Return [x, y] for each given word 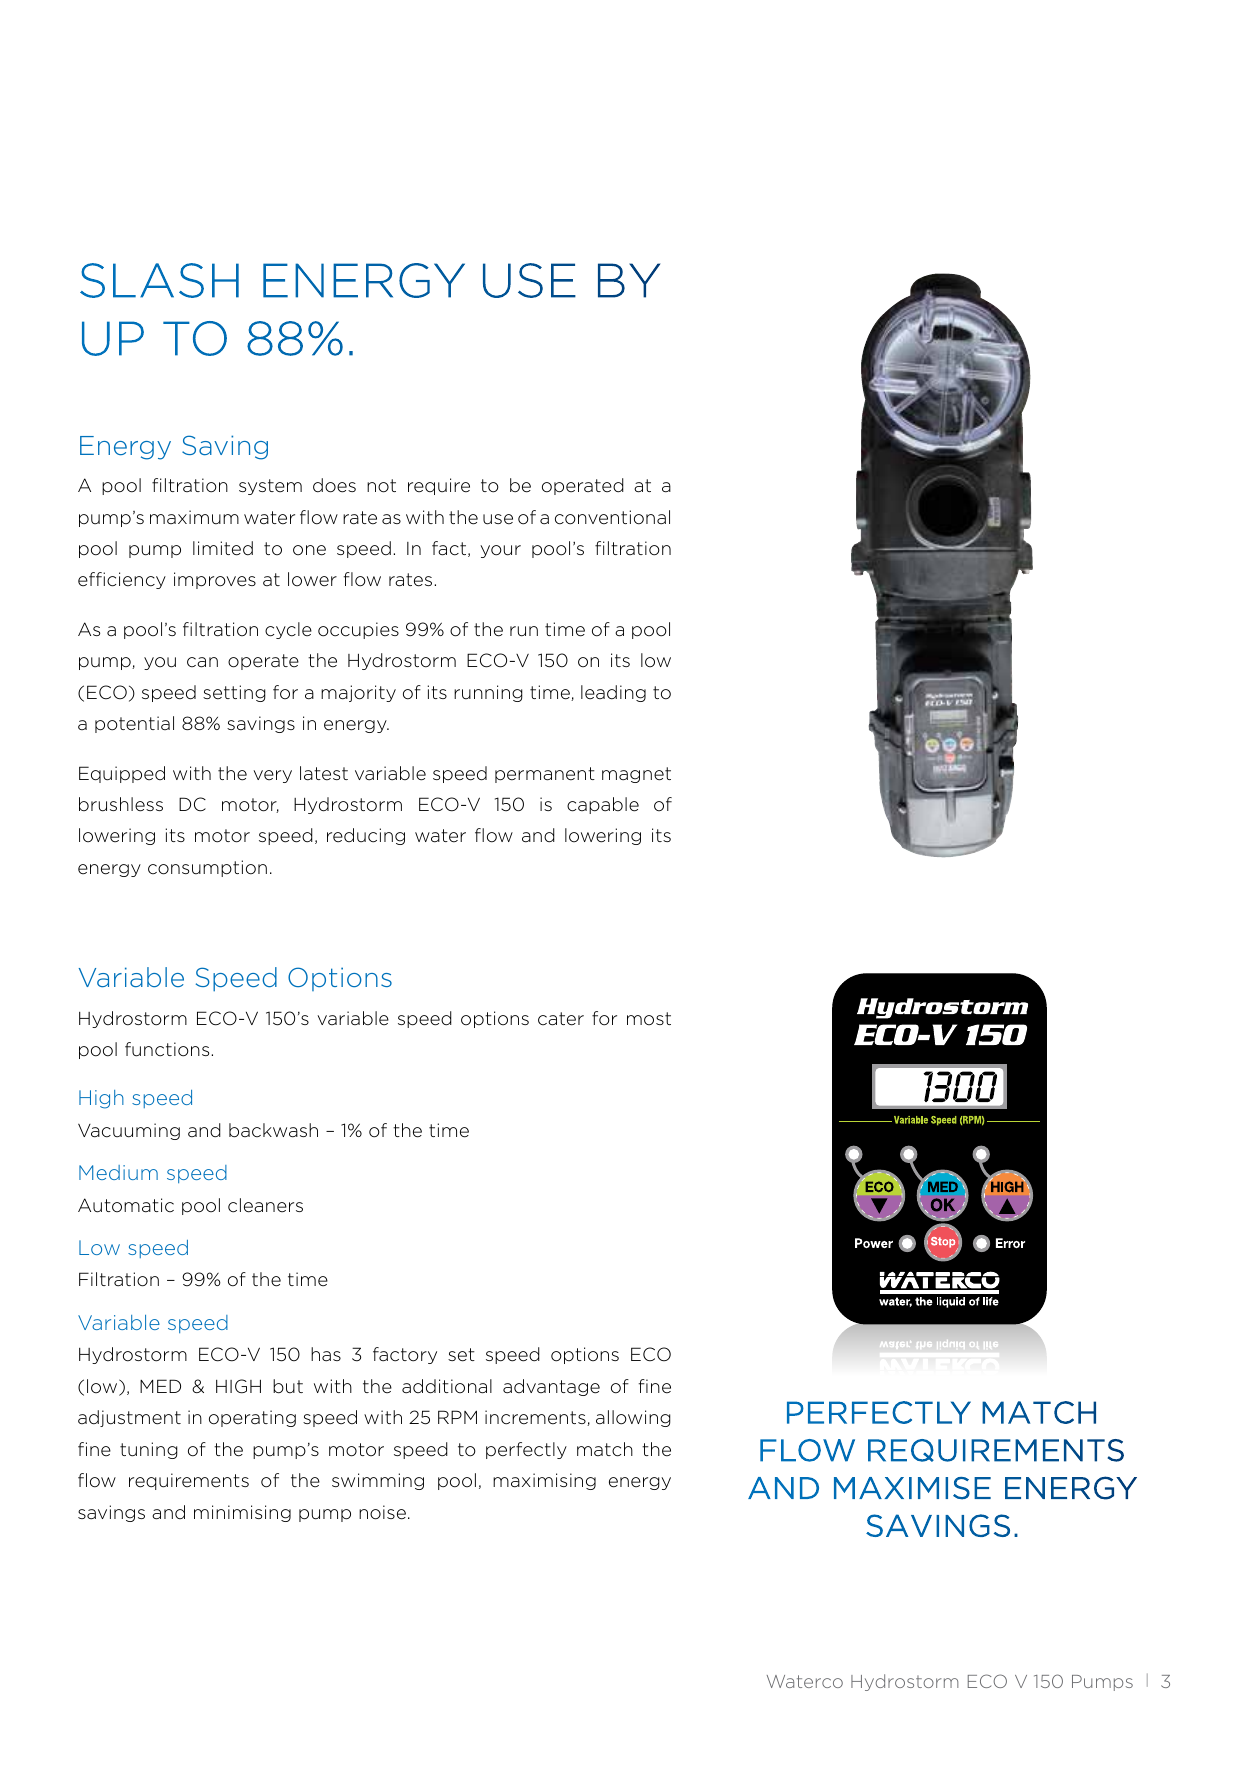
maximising [544, 1481]
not [381, 486]
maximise [912, 1488]
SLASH [159, 280]
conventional [612, 517]
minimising [242, 1513]
